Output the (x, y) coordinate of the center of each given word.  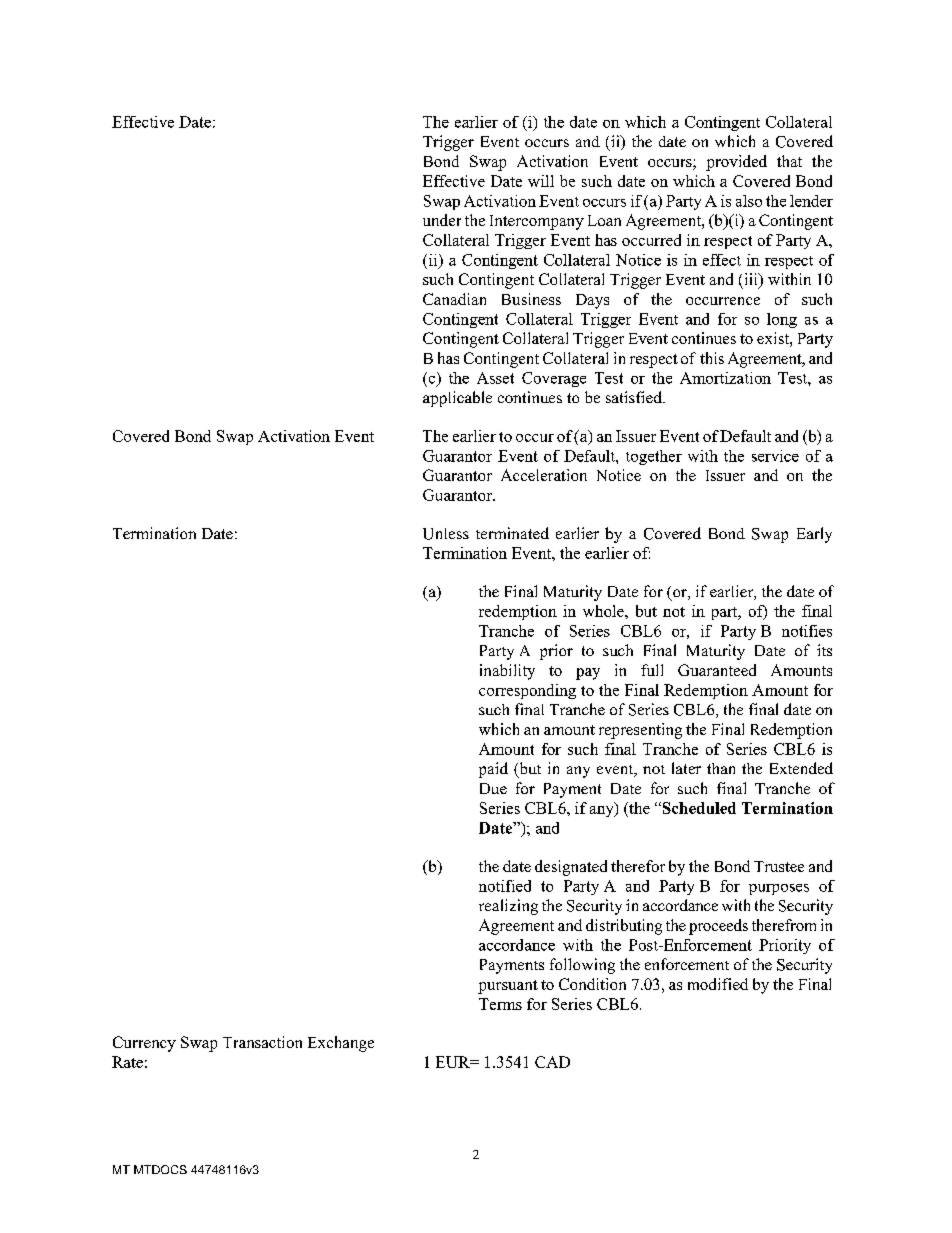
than (721, 768)
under (442, 220)
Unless (446, 534)
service (775, 456)
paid (493, 770)
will (541, 181)
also (749, 201)
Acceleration (544, 475)
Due (493, 788)
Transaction (262, 1042)
